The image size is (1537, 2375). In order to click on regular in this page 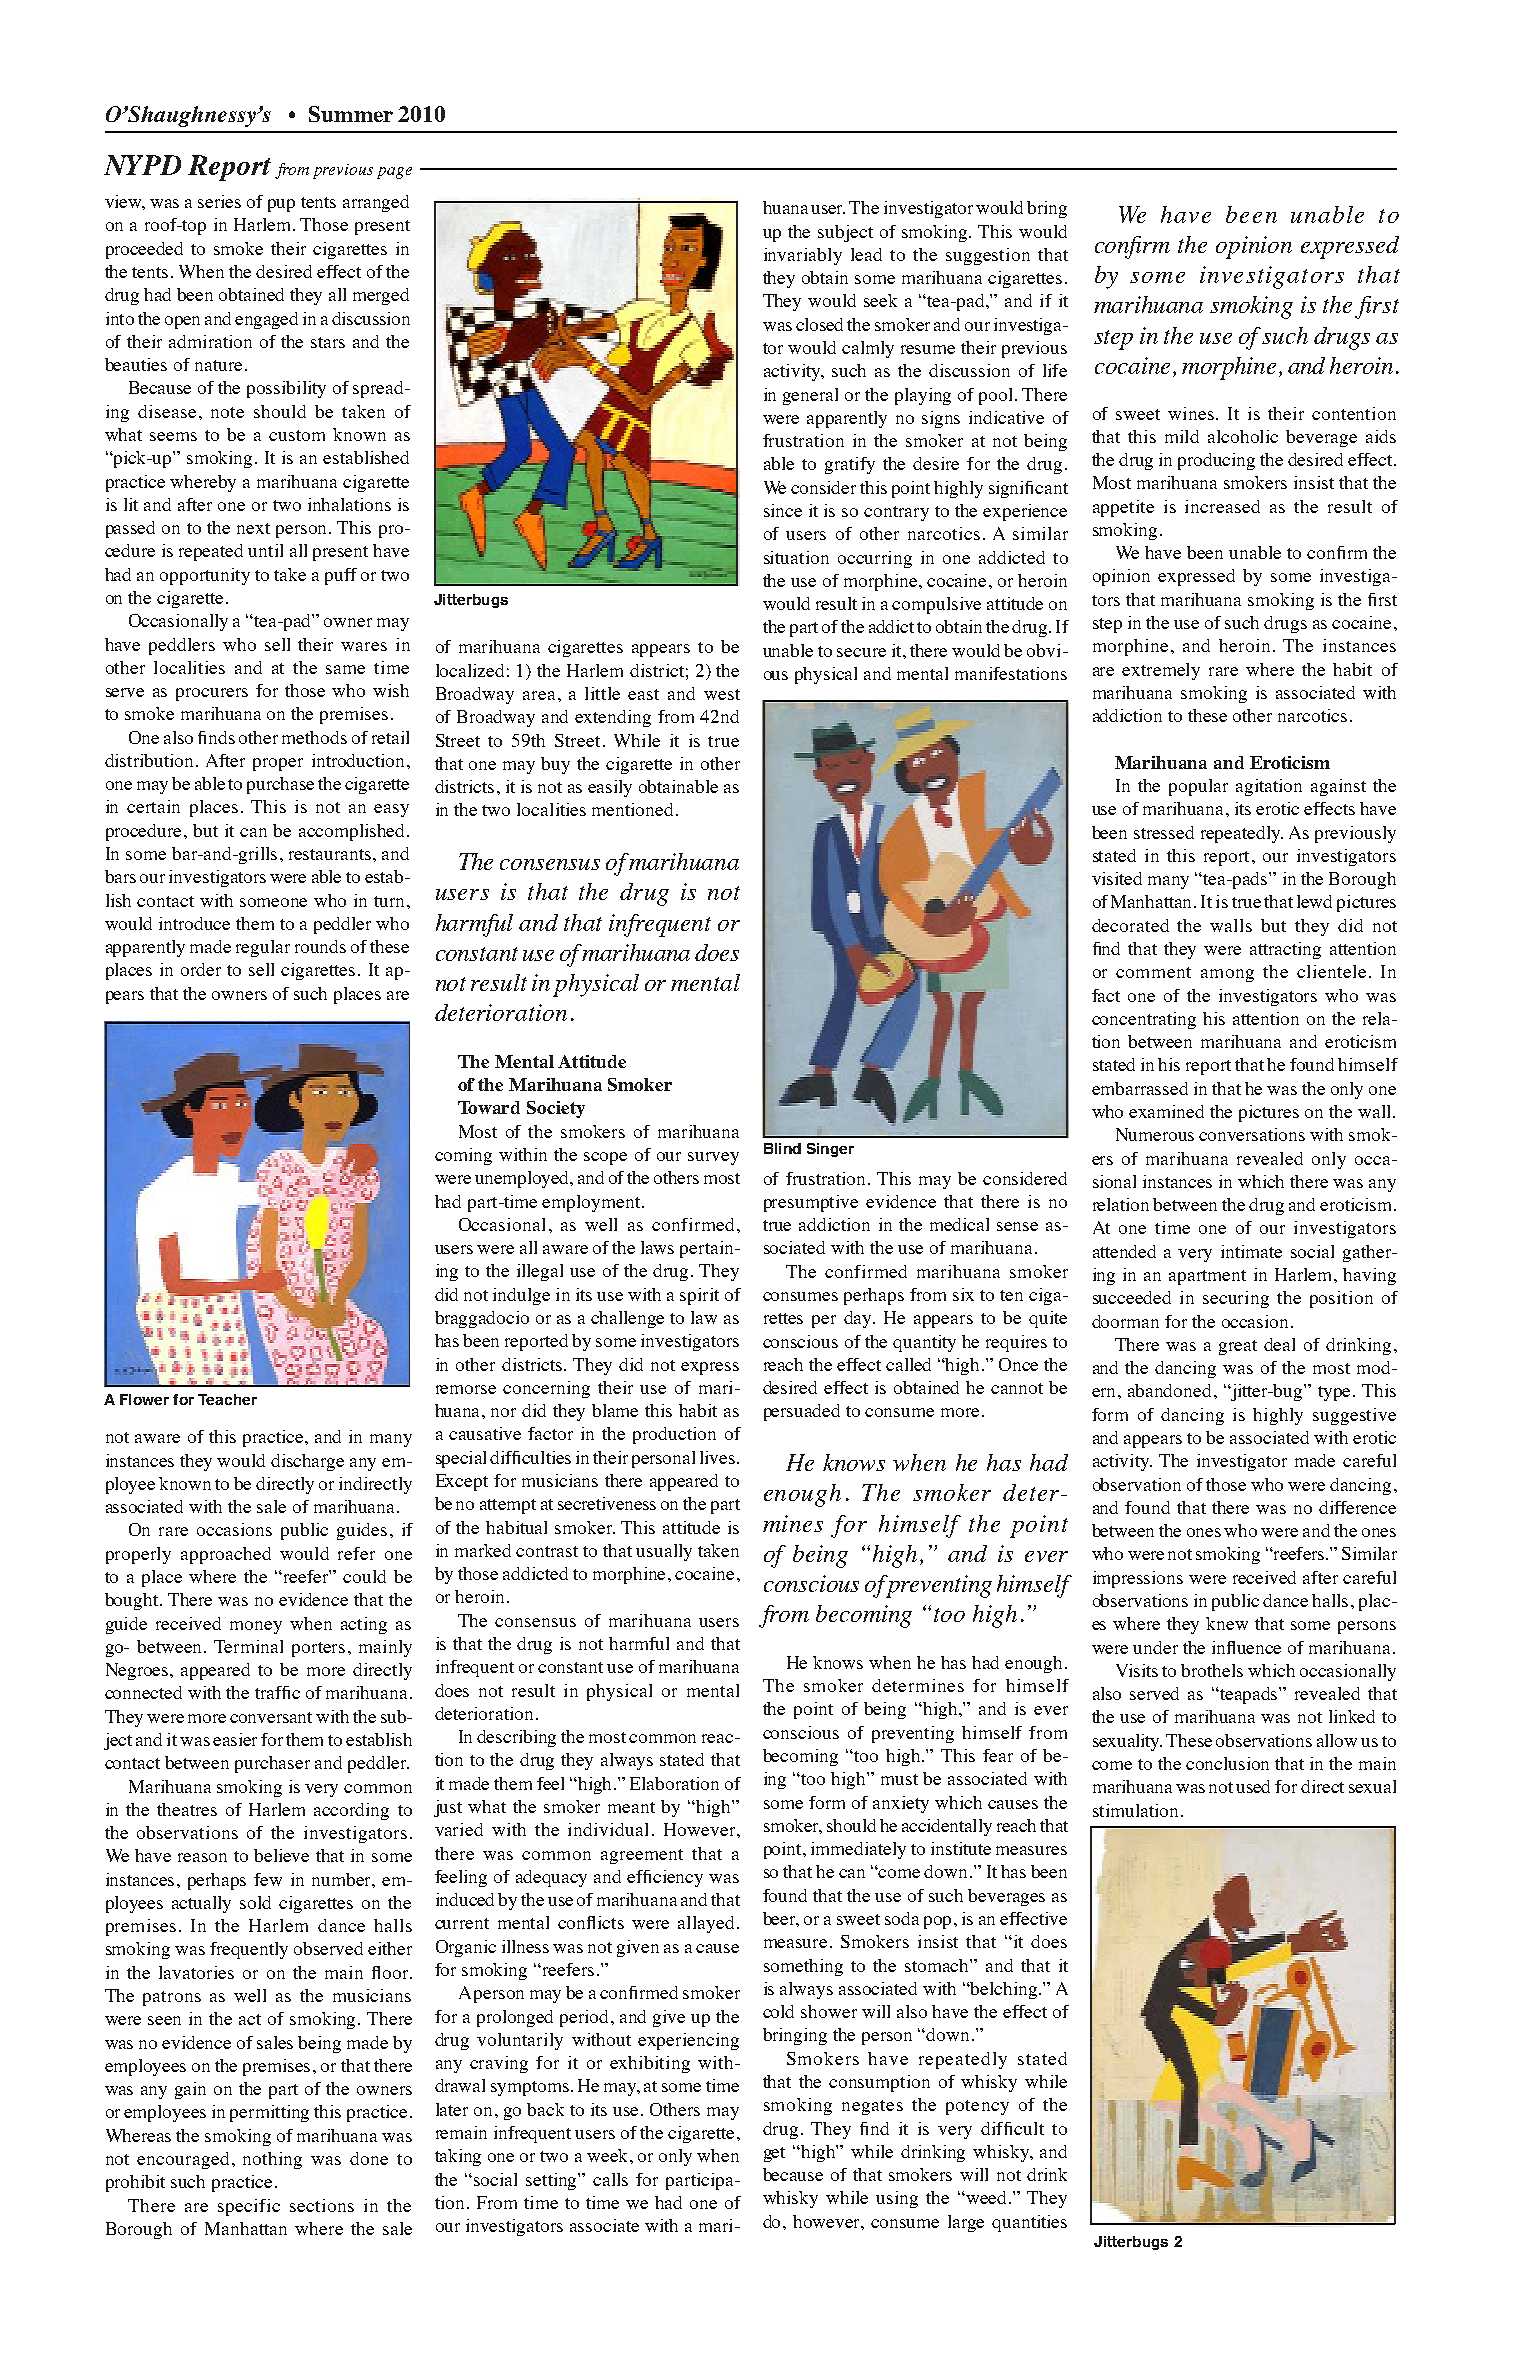, I will do `click(263, 948)`.
